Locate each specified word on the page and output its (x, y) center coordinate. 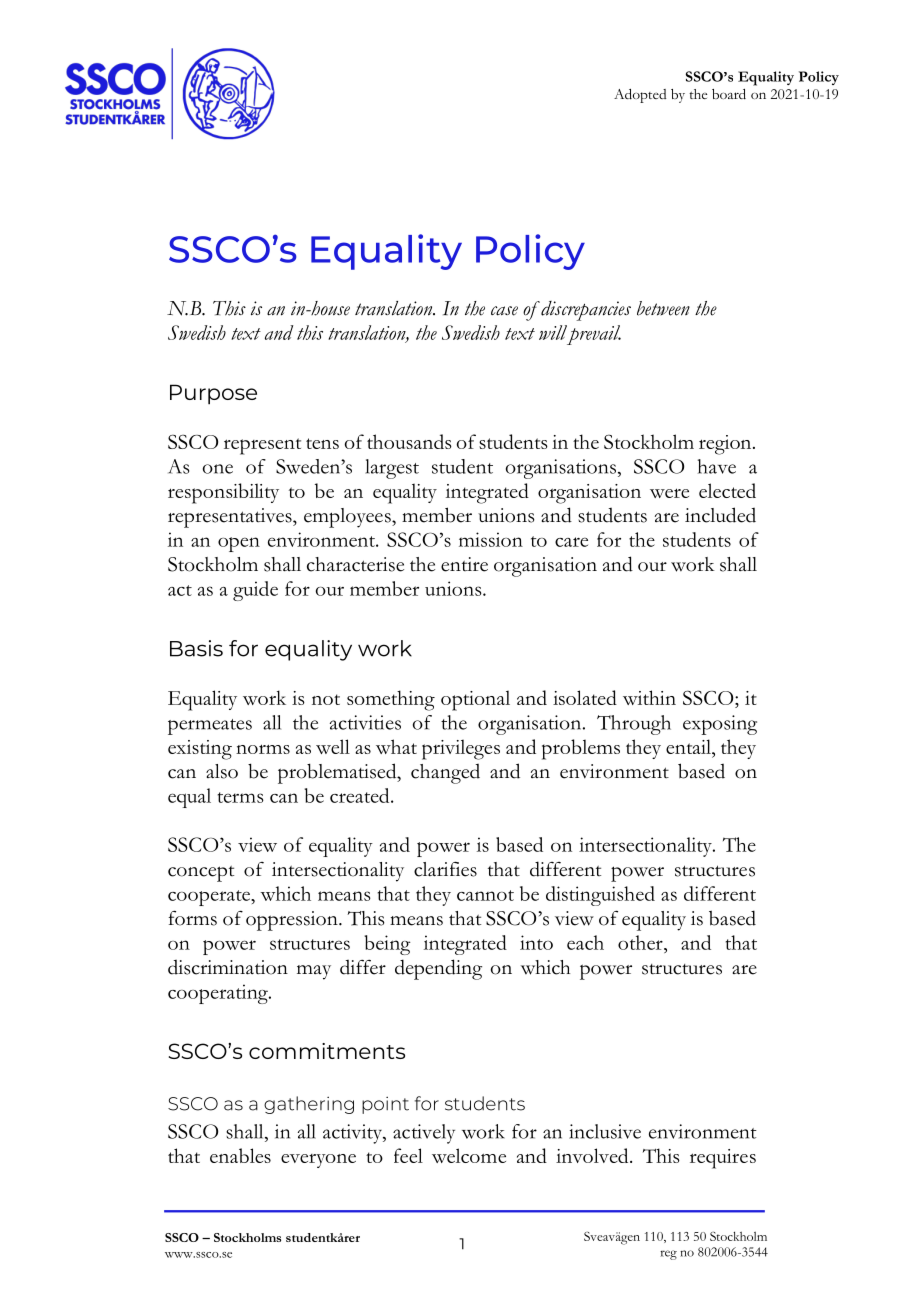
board (729, 94)
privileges (461, 749)
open (239, 544)
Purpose (213, 394)
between (663, 308)
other (641, 942)
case (504, 311)
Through (634, 725)
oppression (293, 921)
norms (263, 749)
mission (491, 539)
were (669, 493)
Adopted (640, 96)
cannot (485, 895)
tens (322, 443)
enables (240, 1155)
